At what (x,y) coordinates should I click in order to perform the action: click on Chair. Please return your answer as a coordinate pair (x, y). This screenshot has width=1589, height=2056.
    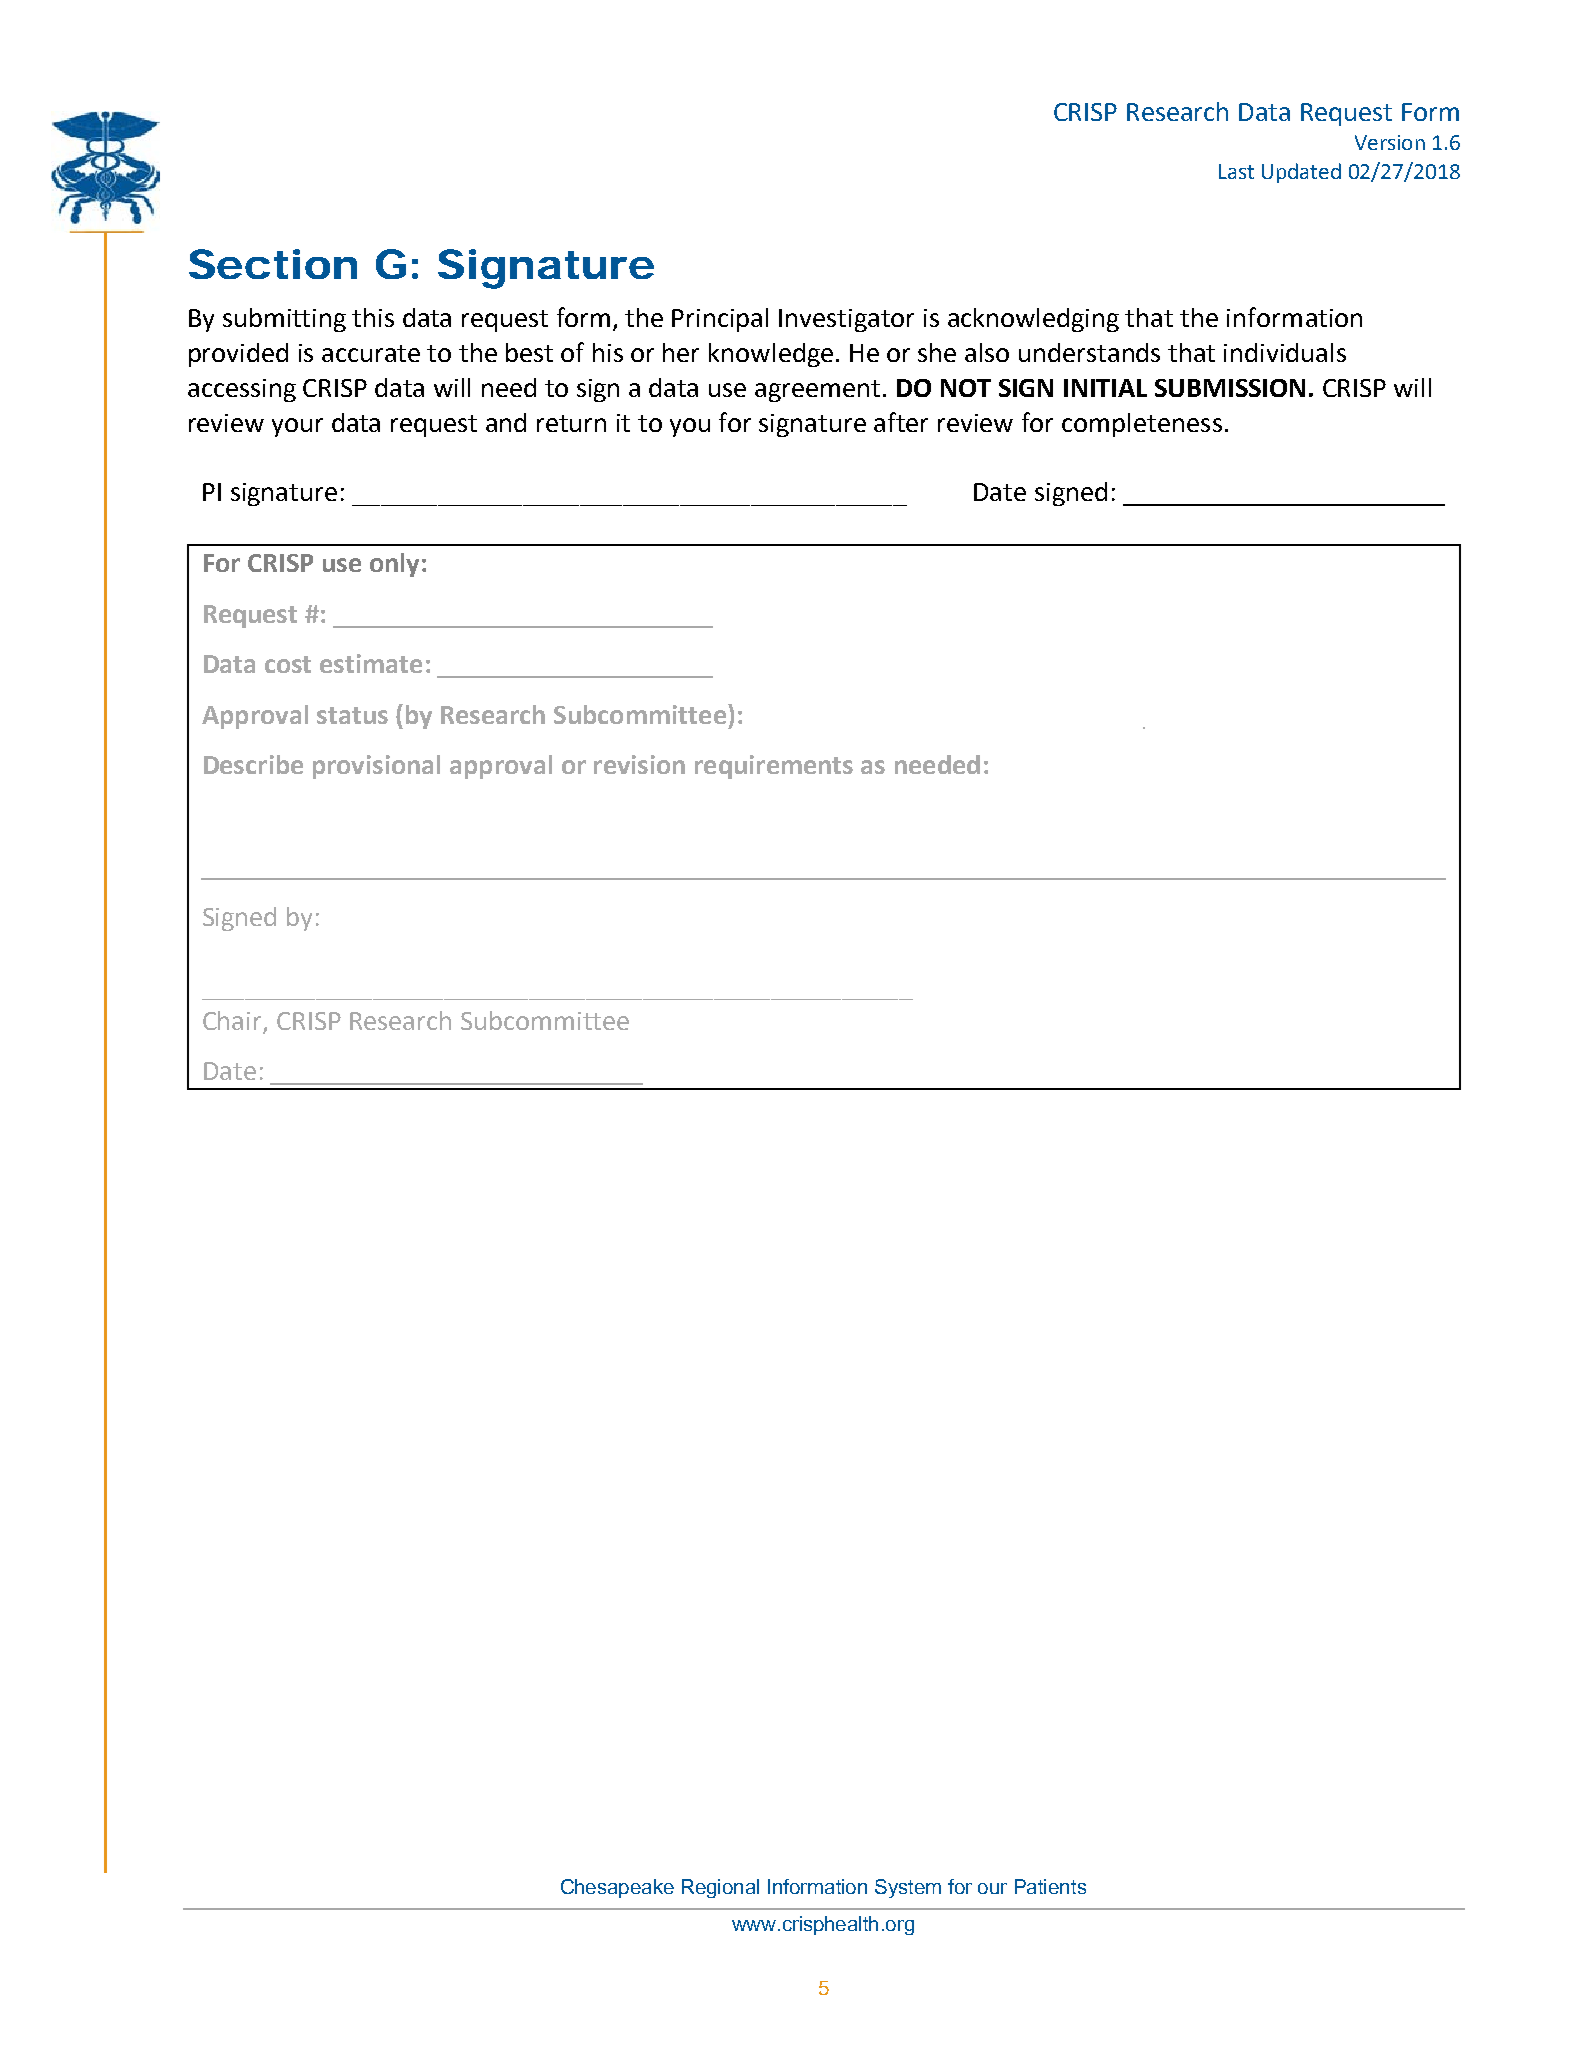
    Looking at the image, I should click on (233, 1022).
